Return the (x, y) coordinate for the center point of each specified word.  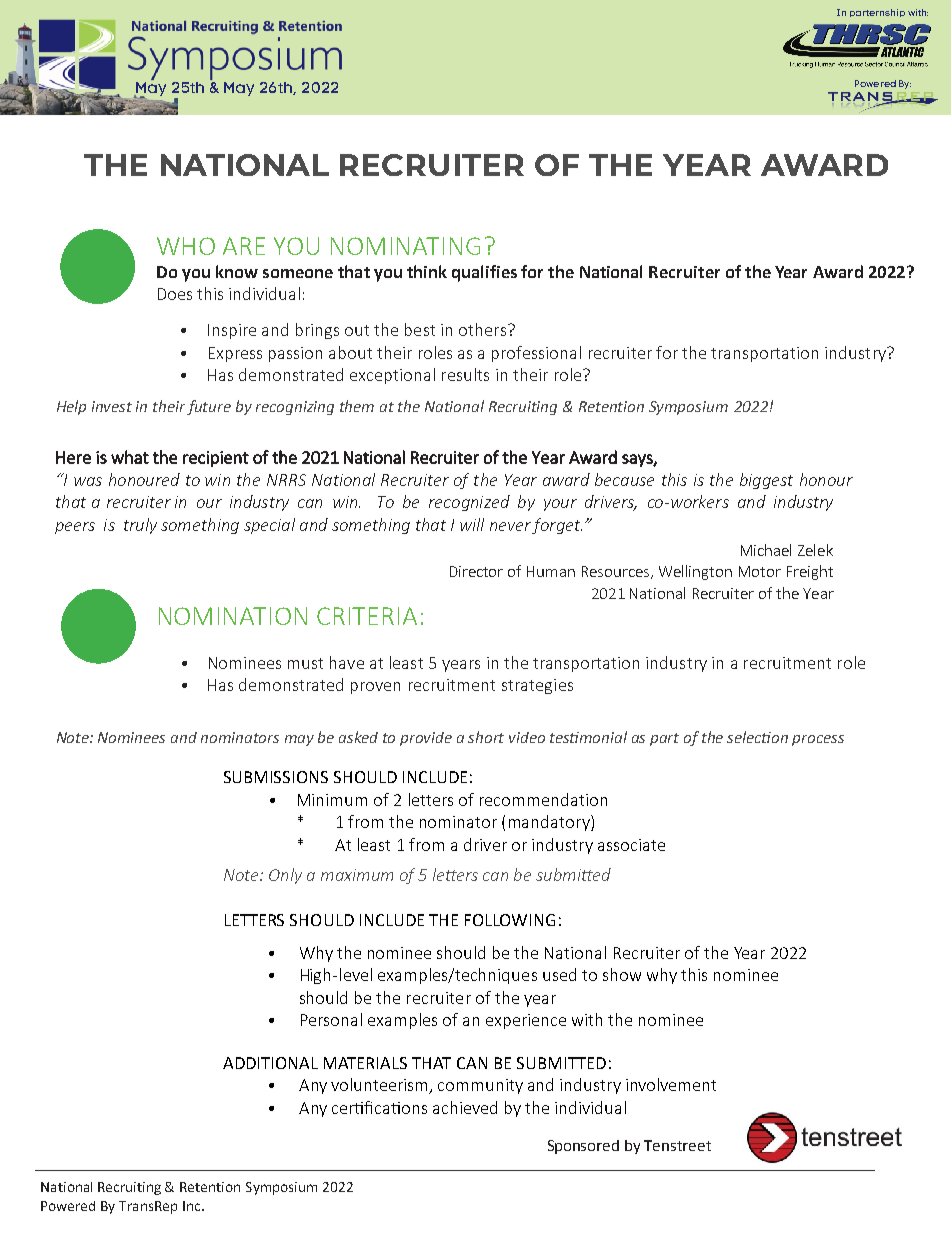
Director (476, 571)
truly (140, 526)
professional (536, 354)
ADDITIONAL (270, 1063)
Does (175, 294)
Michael (766, 550)
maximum (357, 875)
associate (631, 845)
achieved (465, 1107)
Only (285, 876)
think (427, 271)
